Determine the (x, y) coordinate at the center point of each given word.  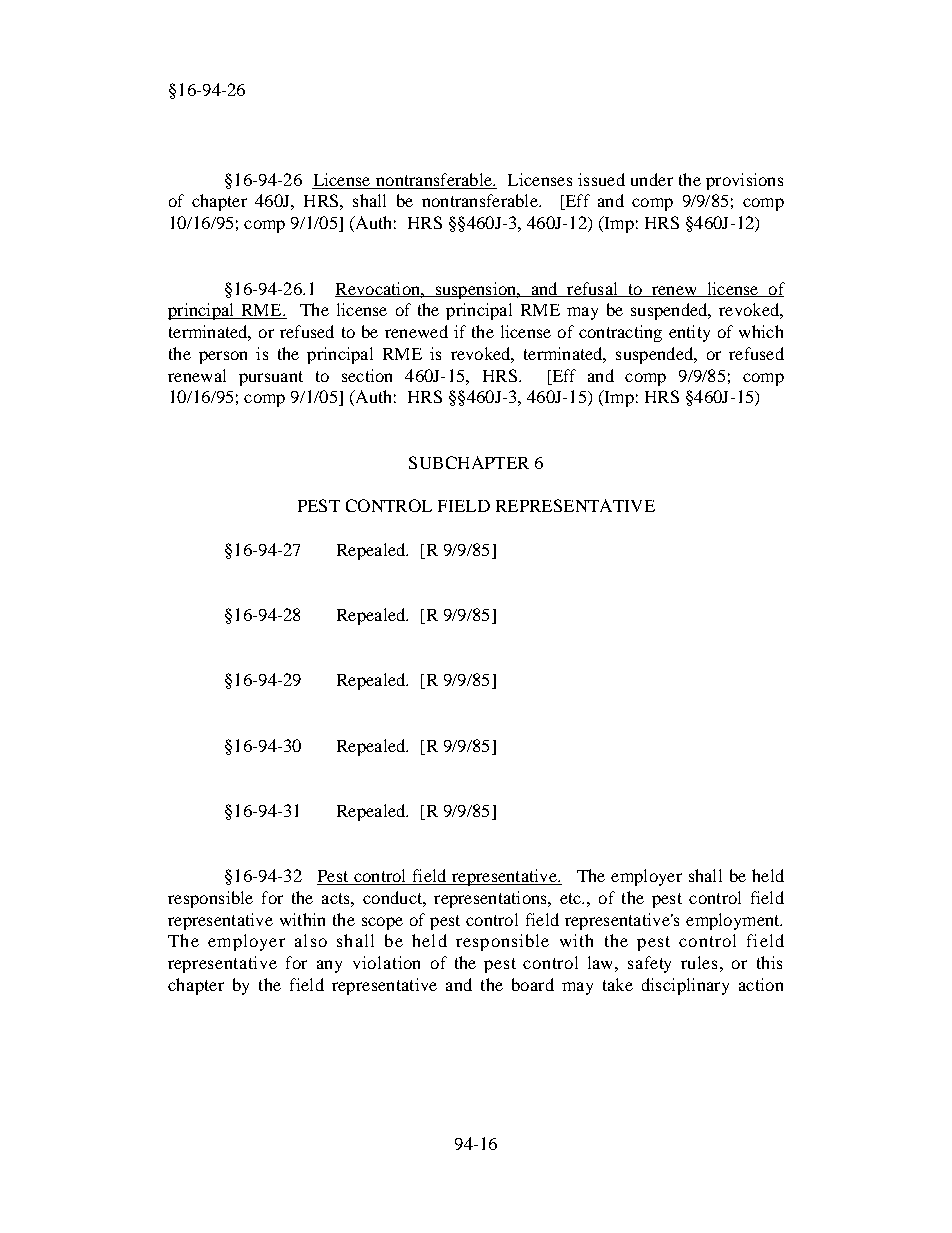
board (533, 984)
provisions (744, 181)
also (311, 940)
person (223, 357)
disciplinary (685, 986)
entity (689, 333)
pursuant (271, 378)
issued (601, 179)
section (367, 375)
